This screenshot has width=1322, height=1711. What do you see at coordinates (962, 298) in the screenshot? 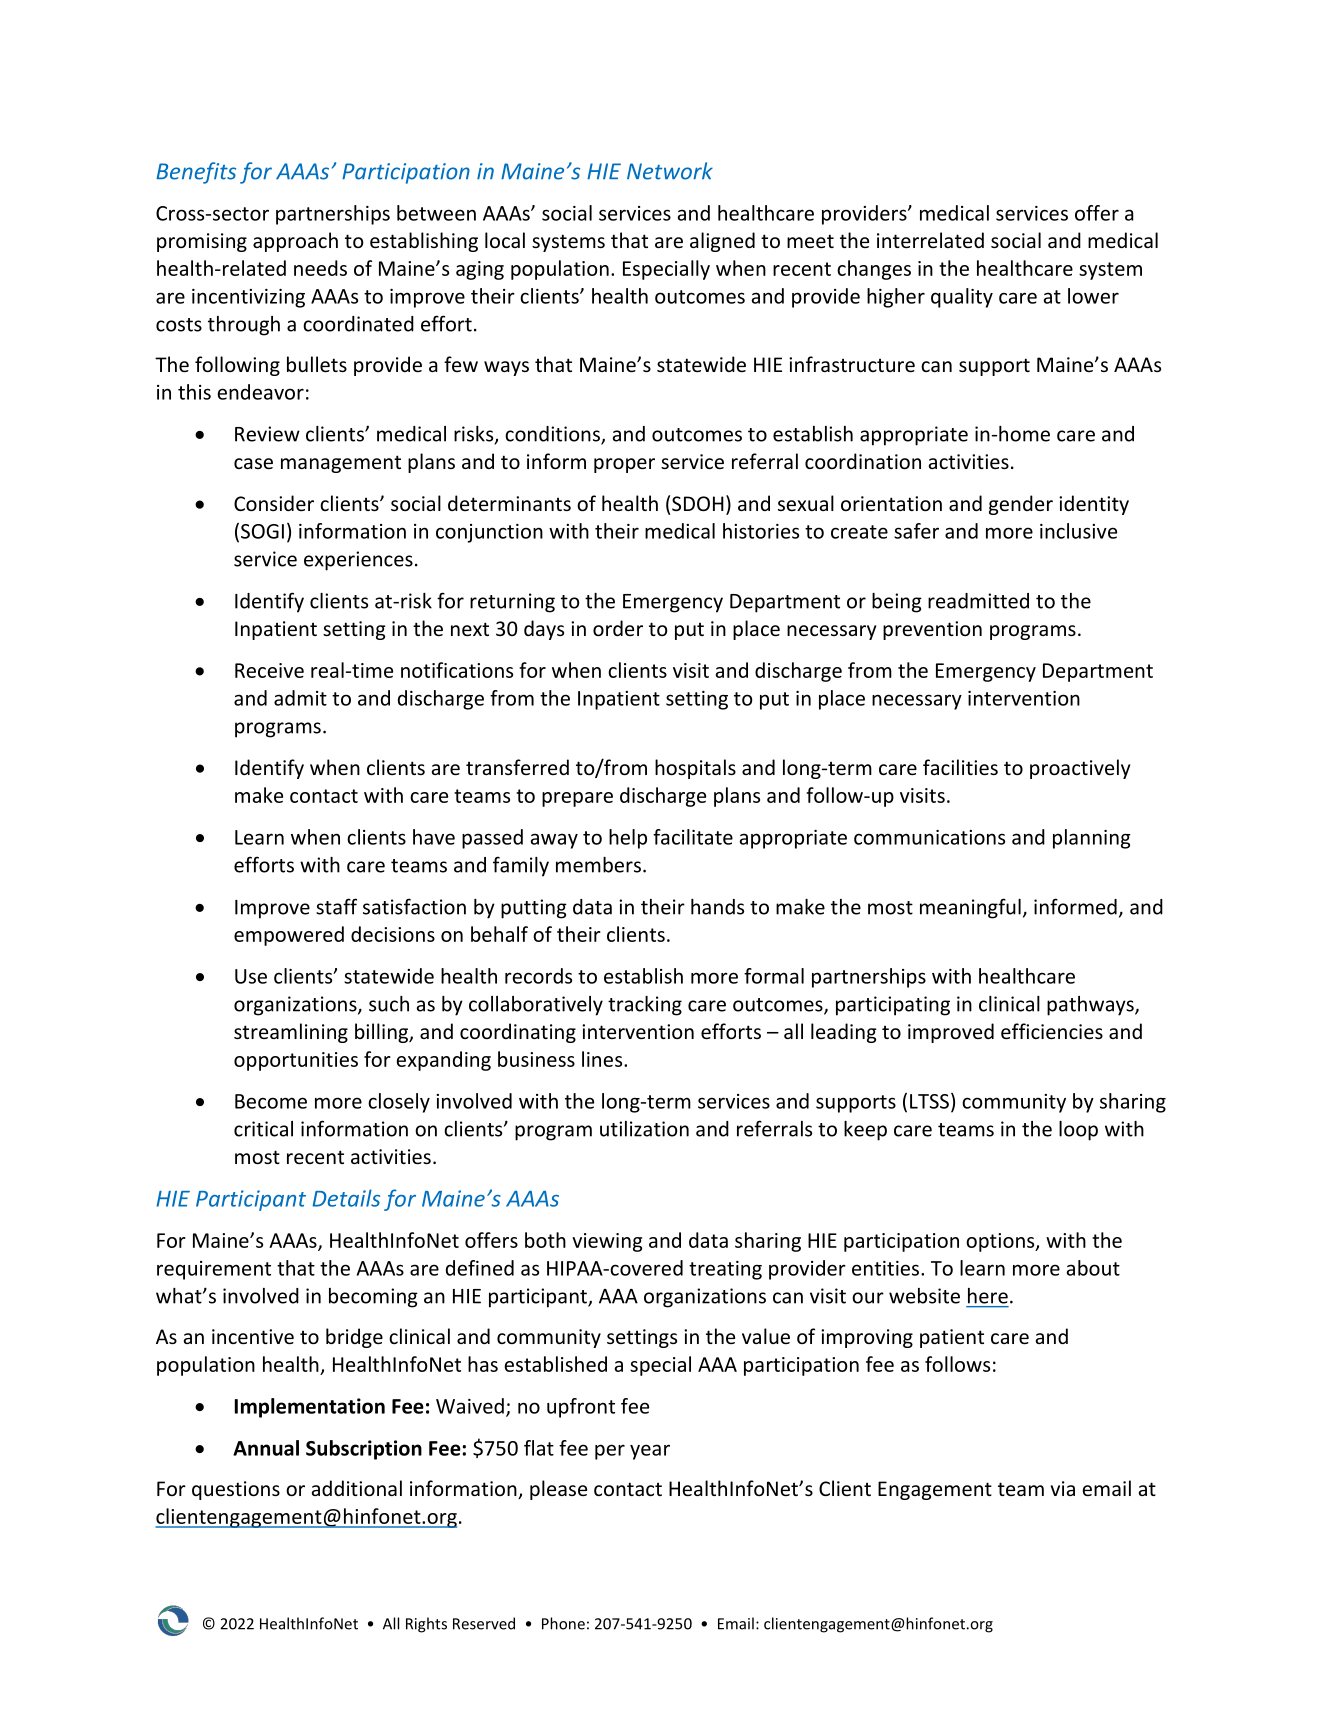
I see `quality` at bounding box center [962, 298].
